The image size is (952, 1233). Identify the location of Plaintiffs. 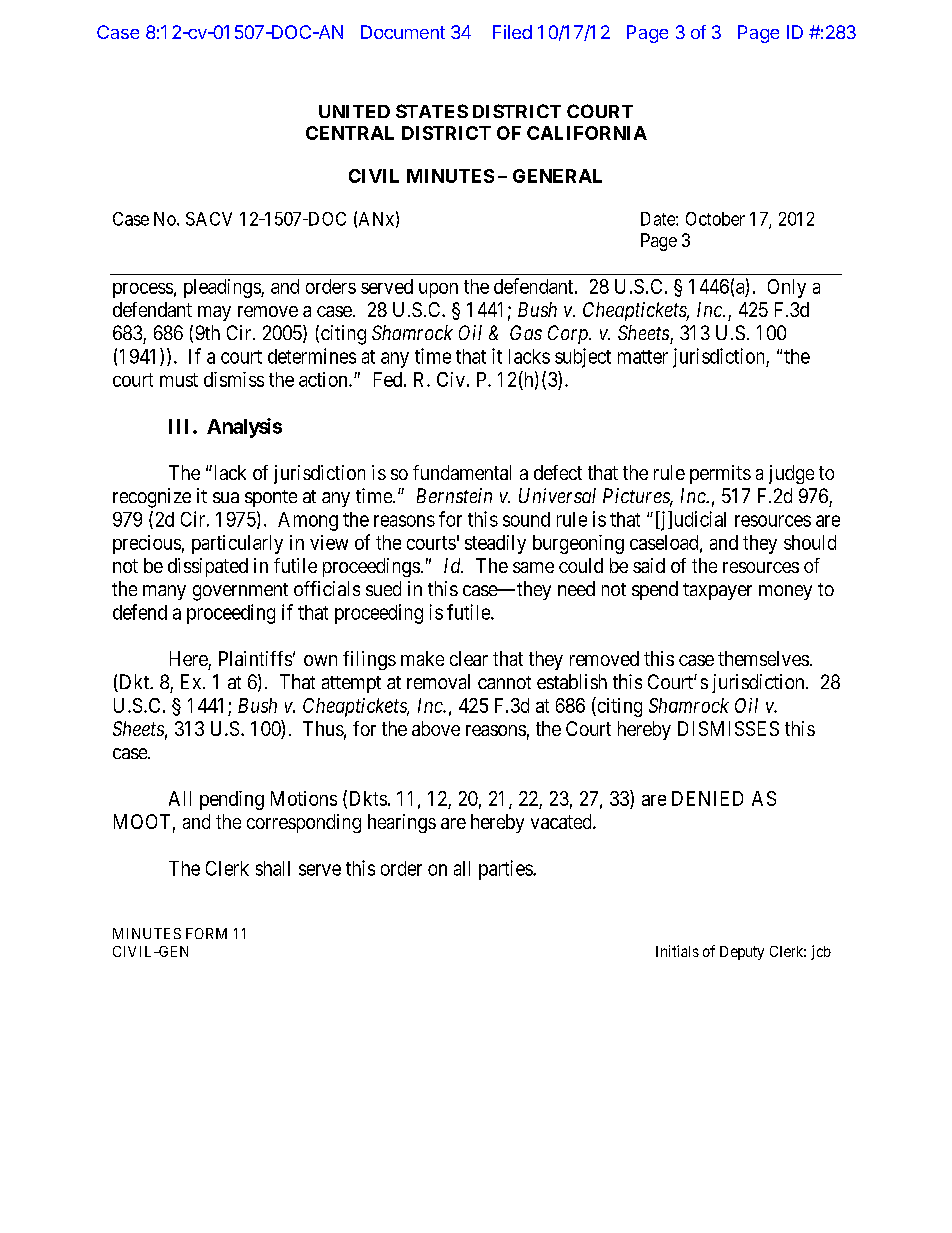
(255, 658).
